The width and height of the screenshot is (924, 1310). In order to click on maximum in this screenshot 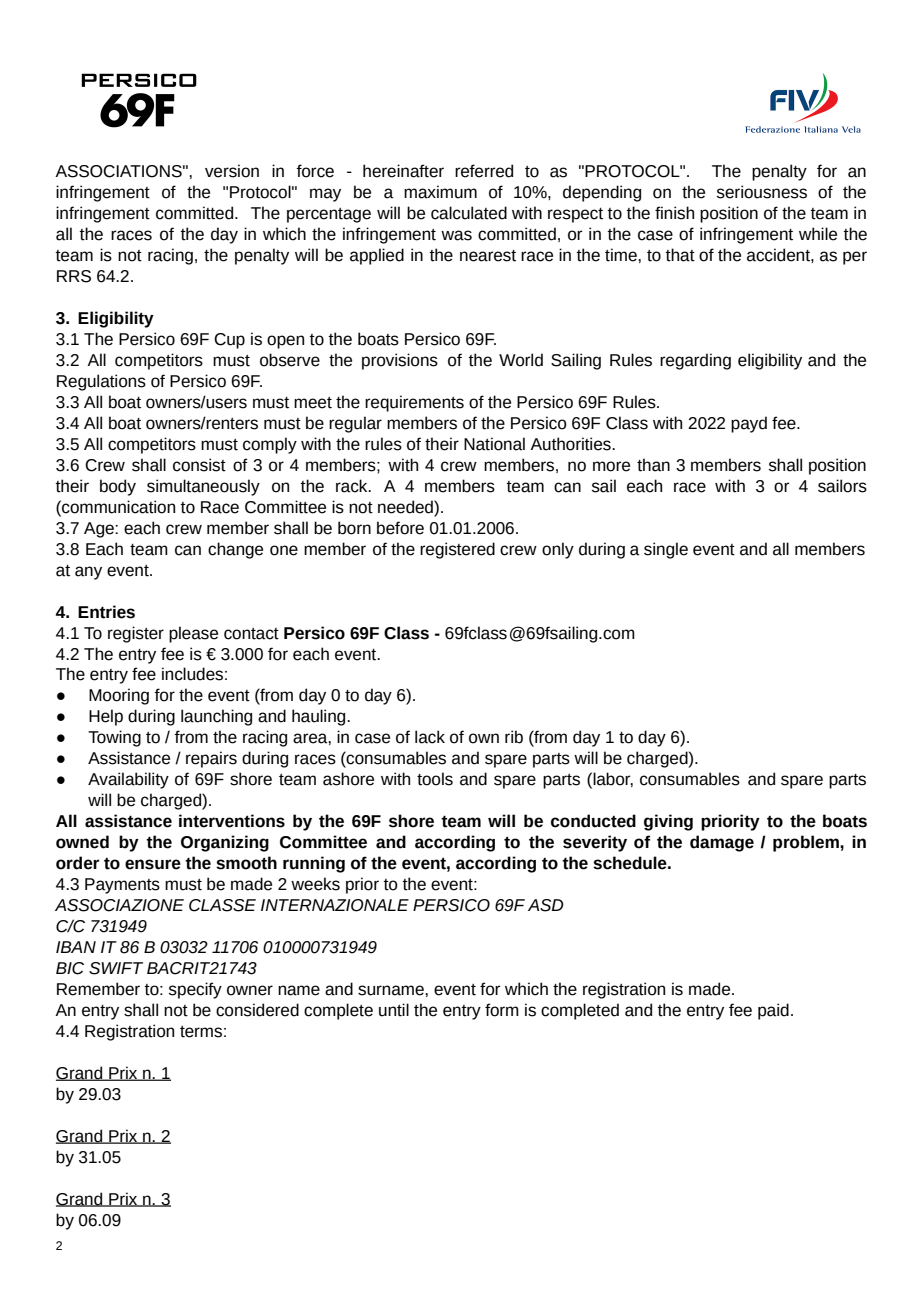, I will do `click(440, 192)`.
